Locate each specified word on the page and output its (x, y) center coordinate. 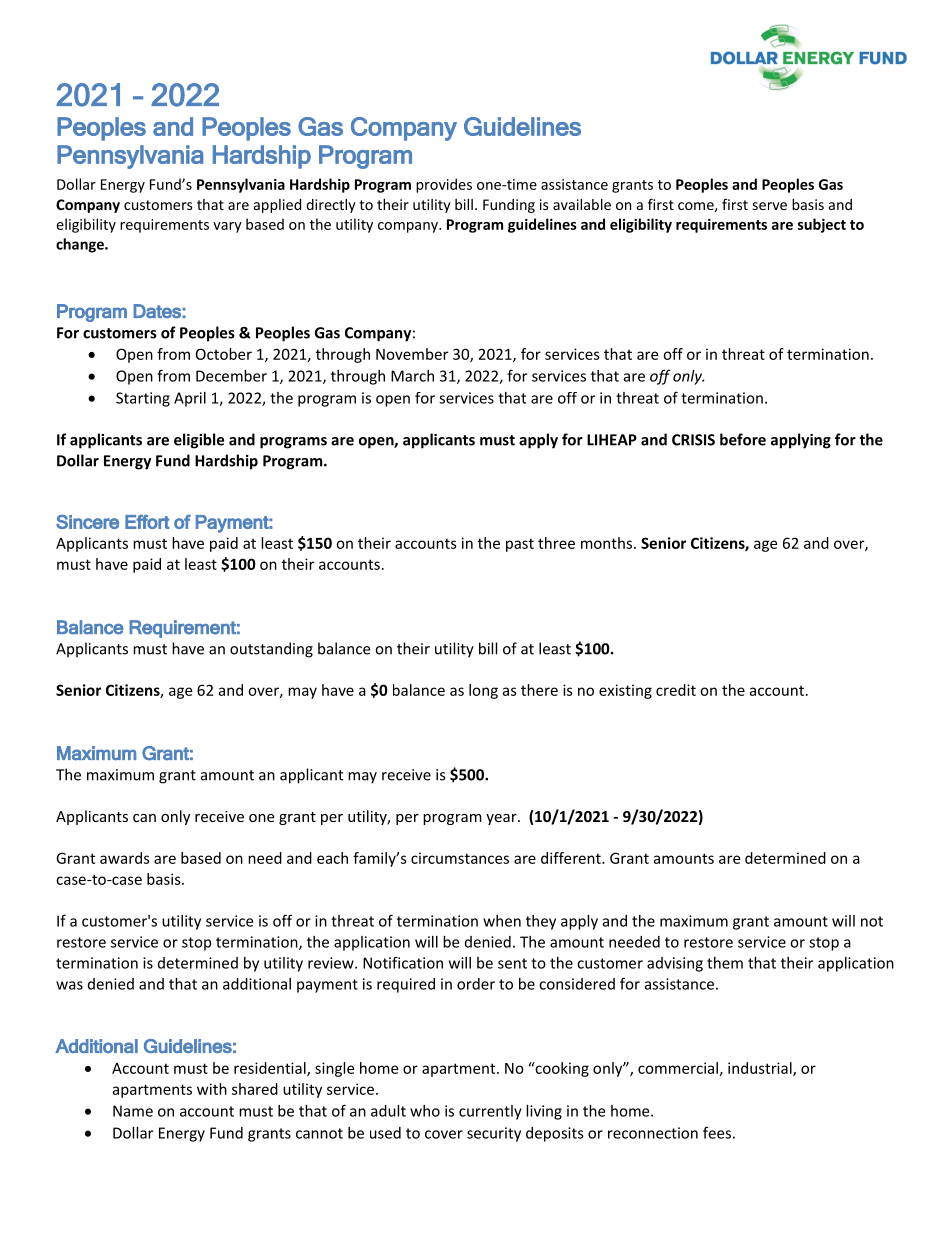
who (425, 1111)
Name (133, 1111)
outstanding (271, 650)
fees (717, 1132)
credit (676, 690)
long (483, 691)
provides (444, 185)
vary (227, 227)
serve (770, 206)
